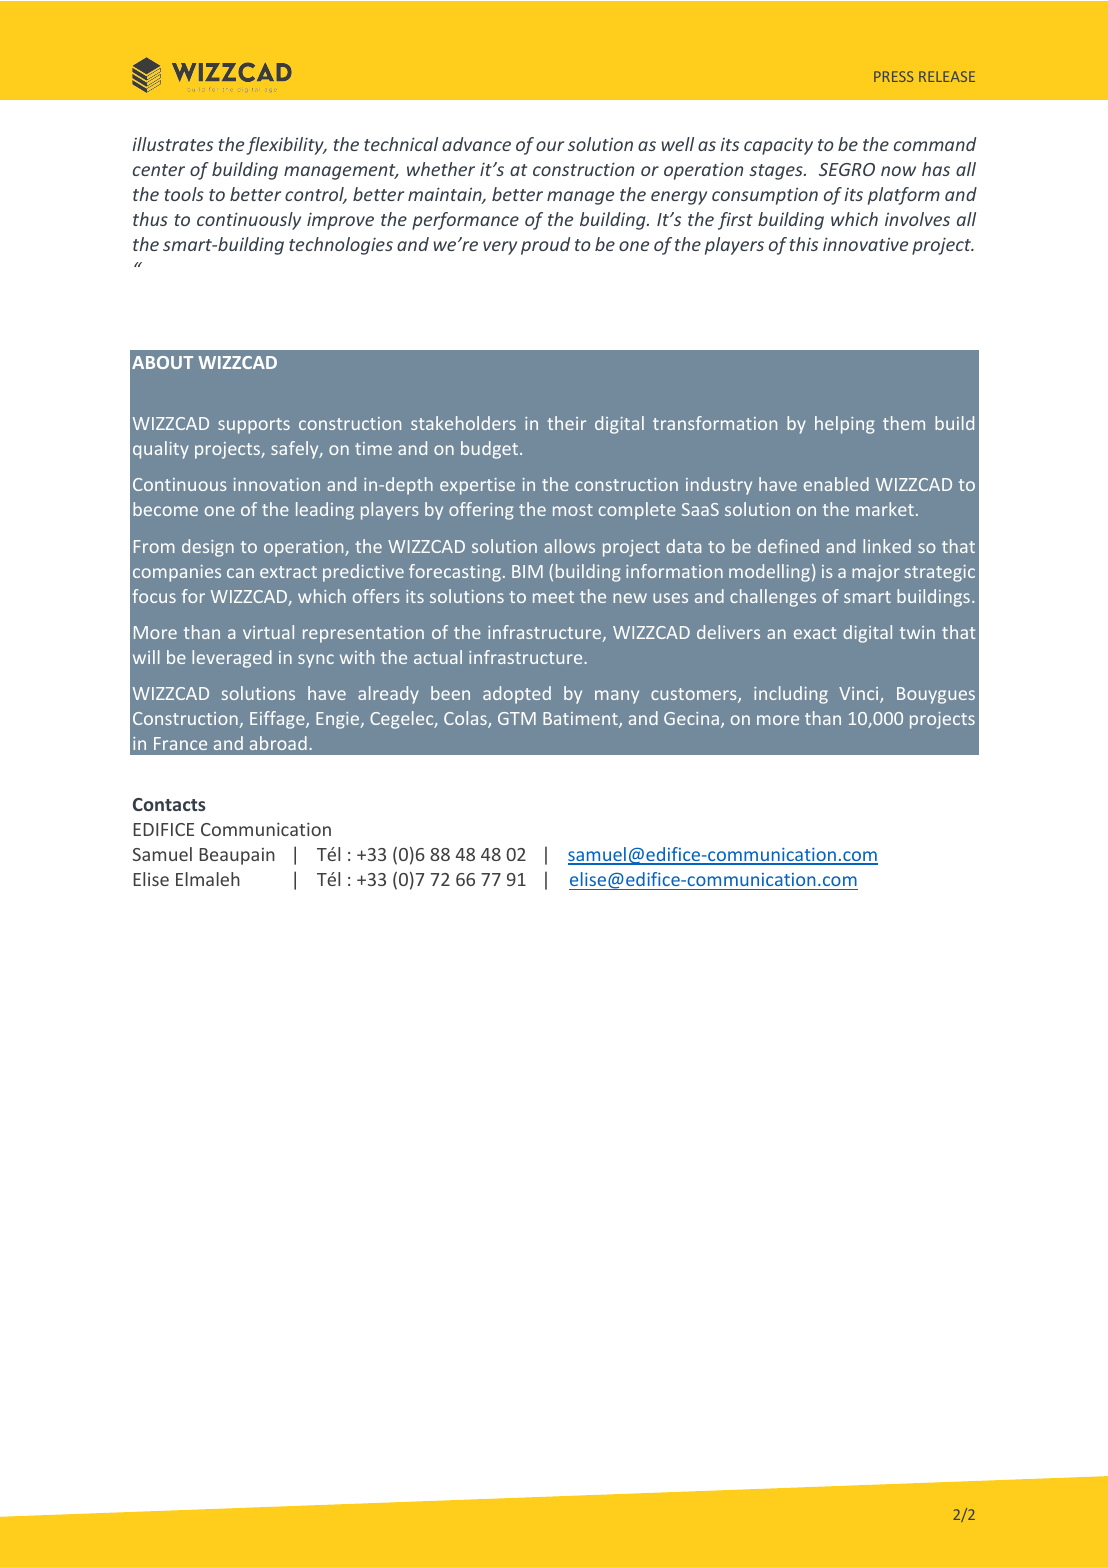  I want to click on helping, so click(845, 425).
